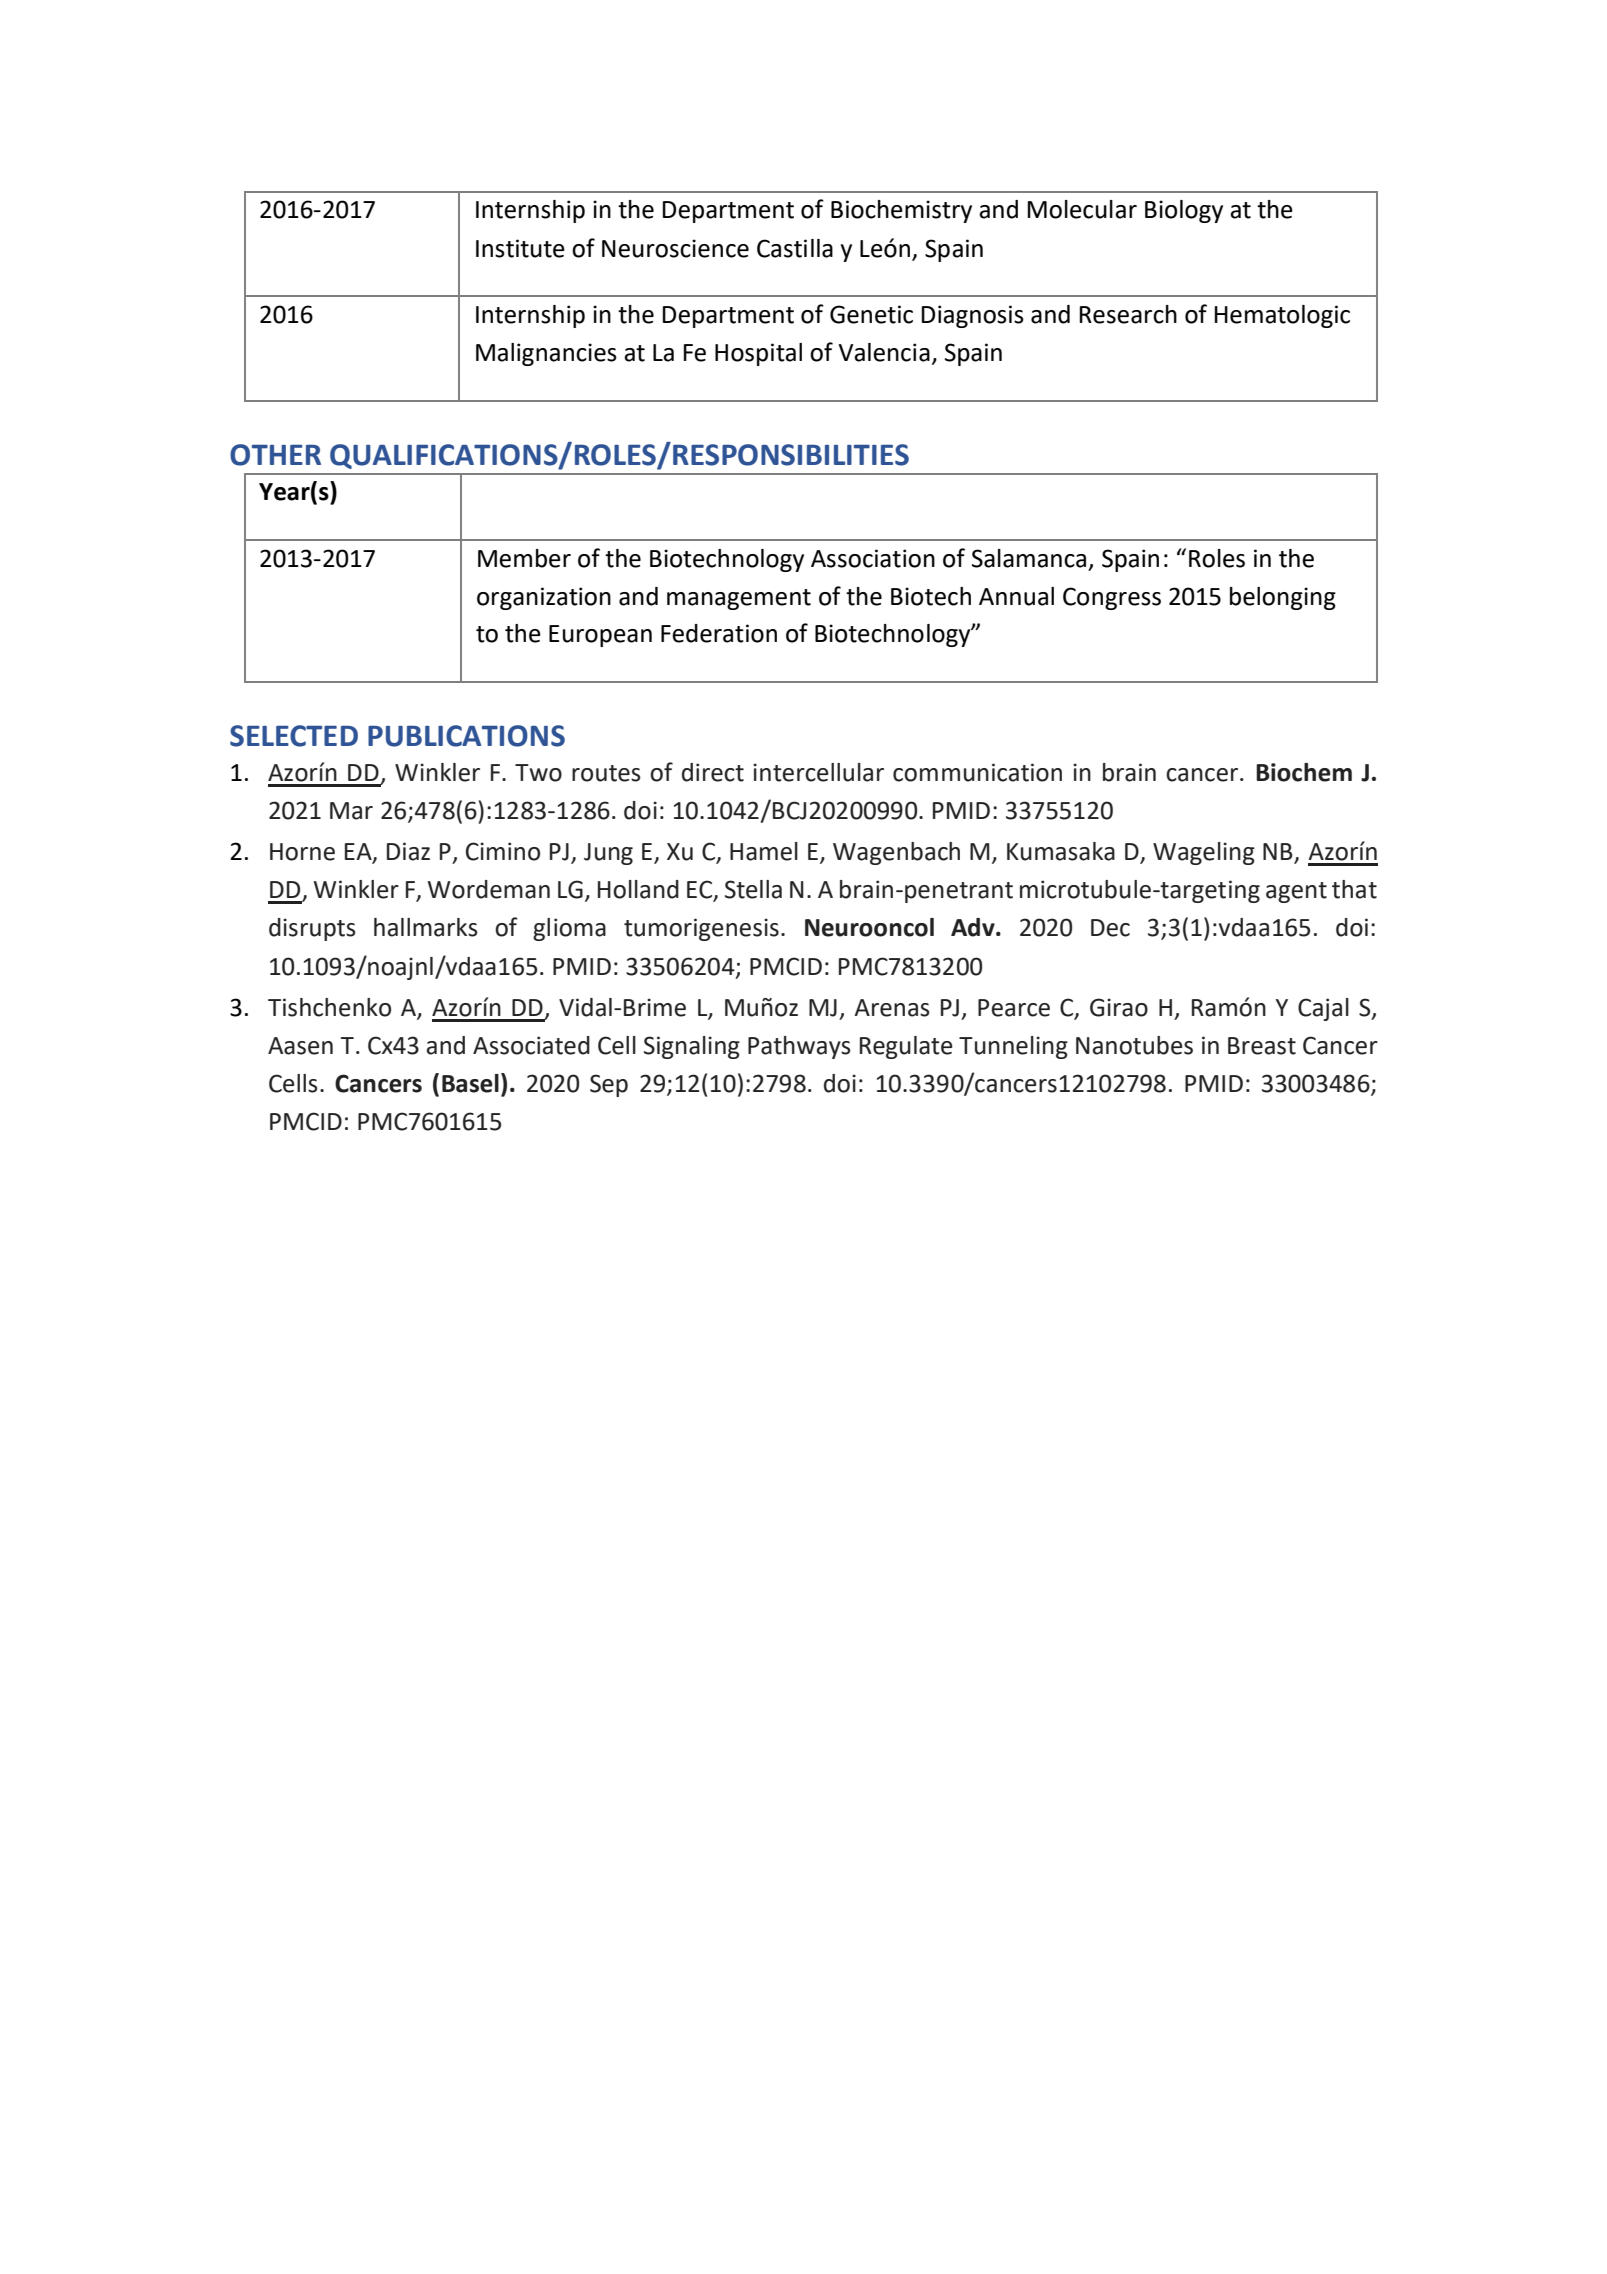  I want to click on Hematologic, so click(1282, 316).
